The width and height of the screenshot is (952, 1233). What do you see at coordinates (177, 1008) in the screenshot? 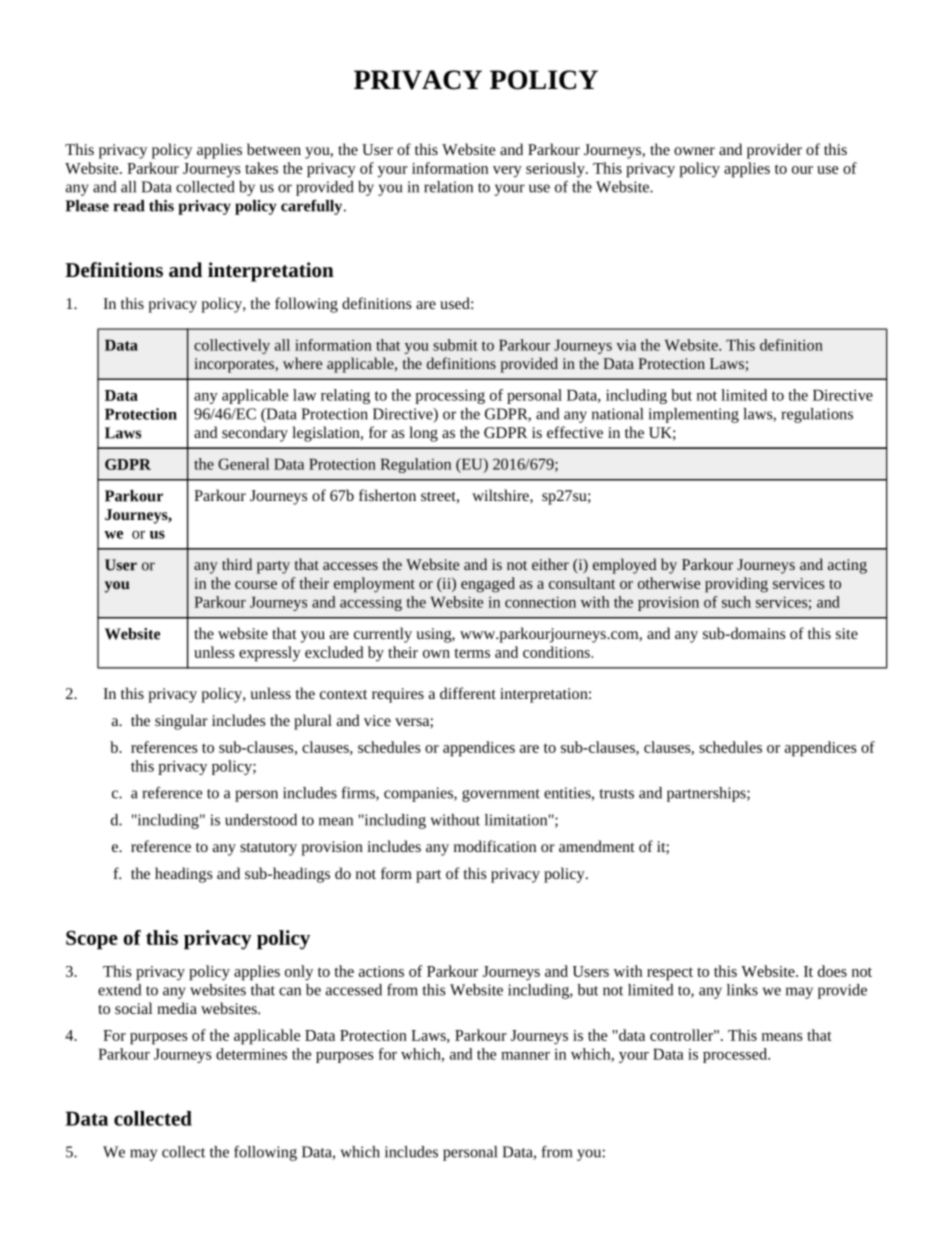
I see `media` at bounding box center [177, 1008].
